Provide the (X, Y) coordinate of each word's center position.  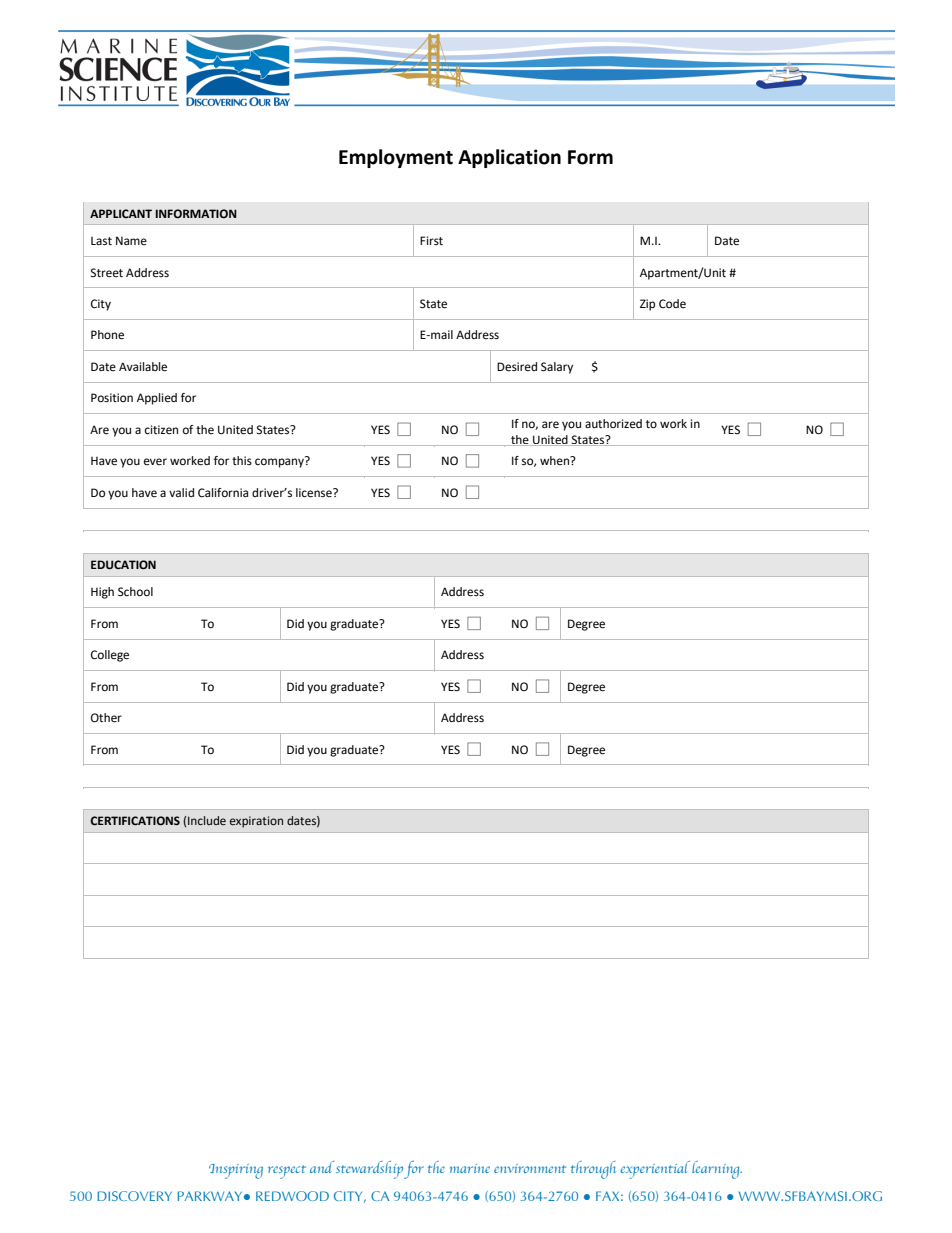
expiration (256, 822)
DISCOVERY (134, 1196)
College (110, 656)
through (593, 1170)
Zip (647, 305)
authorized (613, 423)
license (315, 493)
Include (207, 820)
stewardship (369, 1170)
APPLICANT (121, 213)
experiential (655, 1170)
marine (470, 1168)
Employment (396, 158)
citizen (161, 430)
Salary (557, 368)
